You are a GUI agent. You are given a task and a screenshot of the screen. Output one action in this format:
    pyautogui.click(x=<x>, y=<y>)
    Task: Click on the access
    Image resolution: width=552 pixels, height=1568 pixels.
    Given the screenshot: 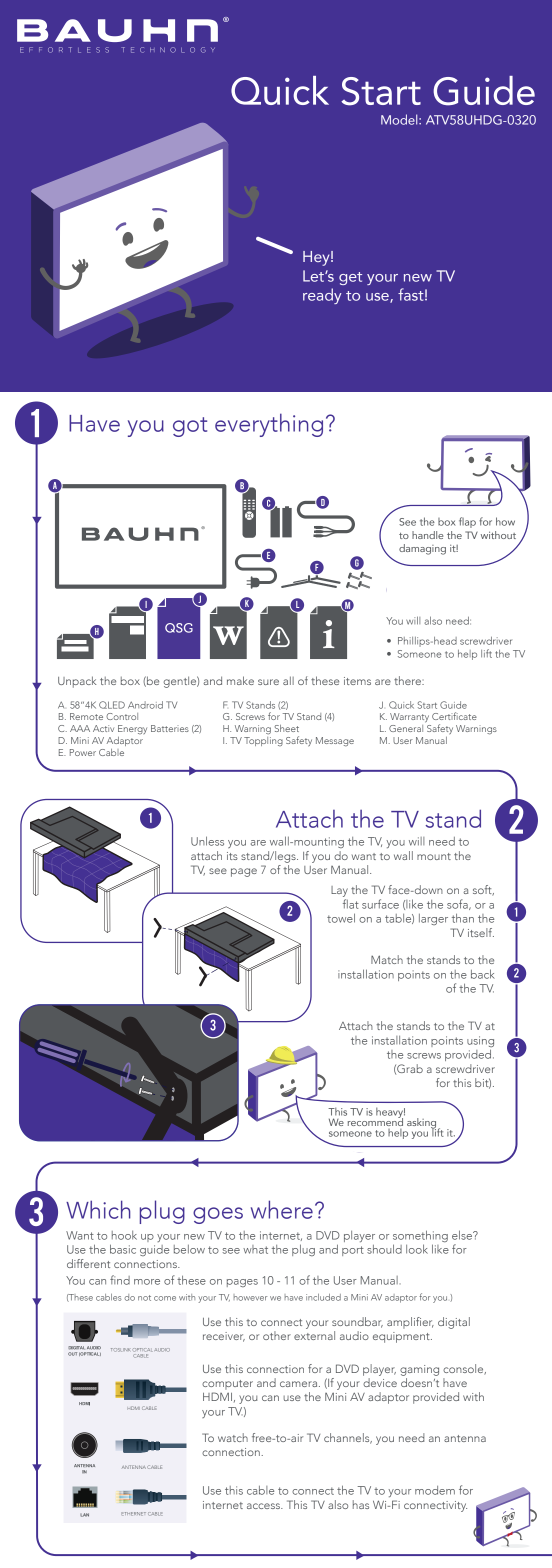 What is the action you would take?
    pyautogui.click(x=264, y=1506)
